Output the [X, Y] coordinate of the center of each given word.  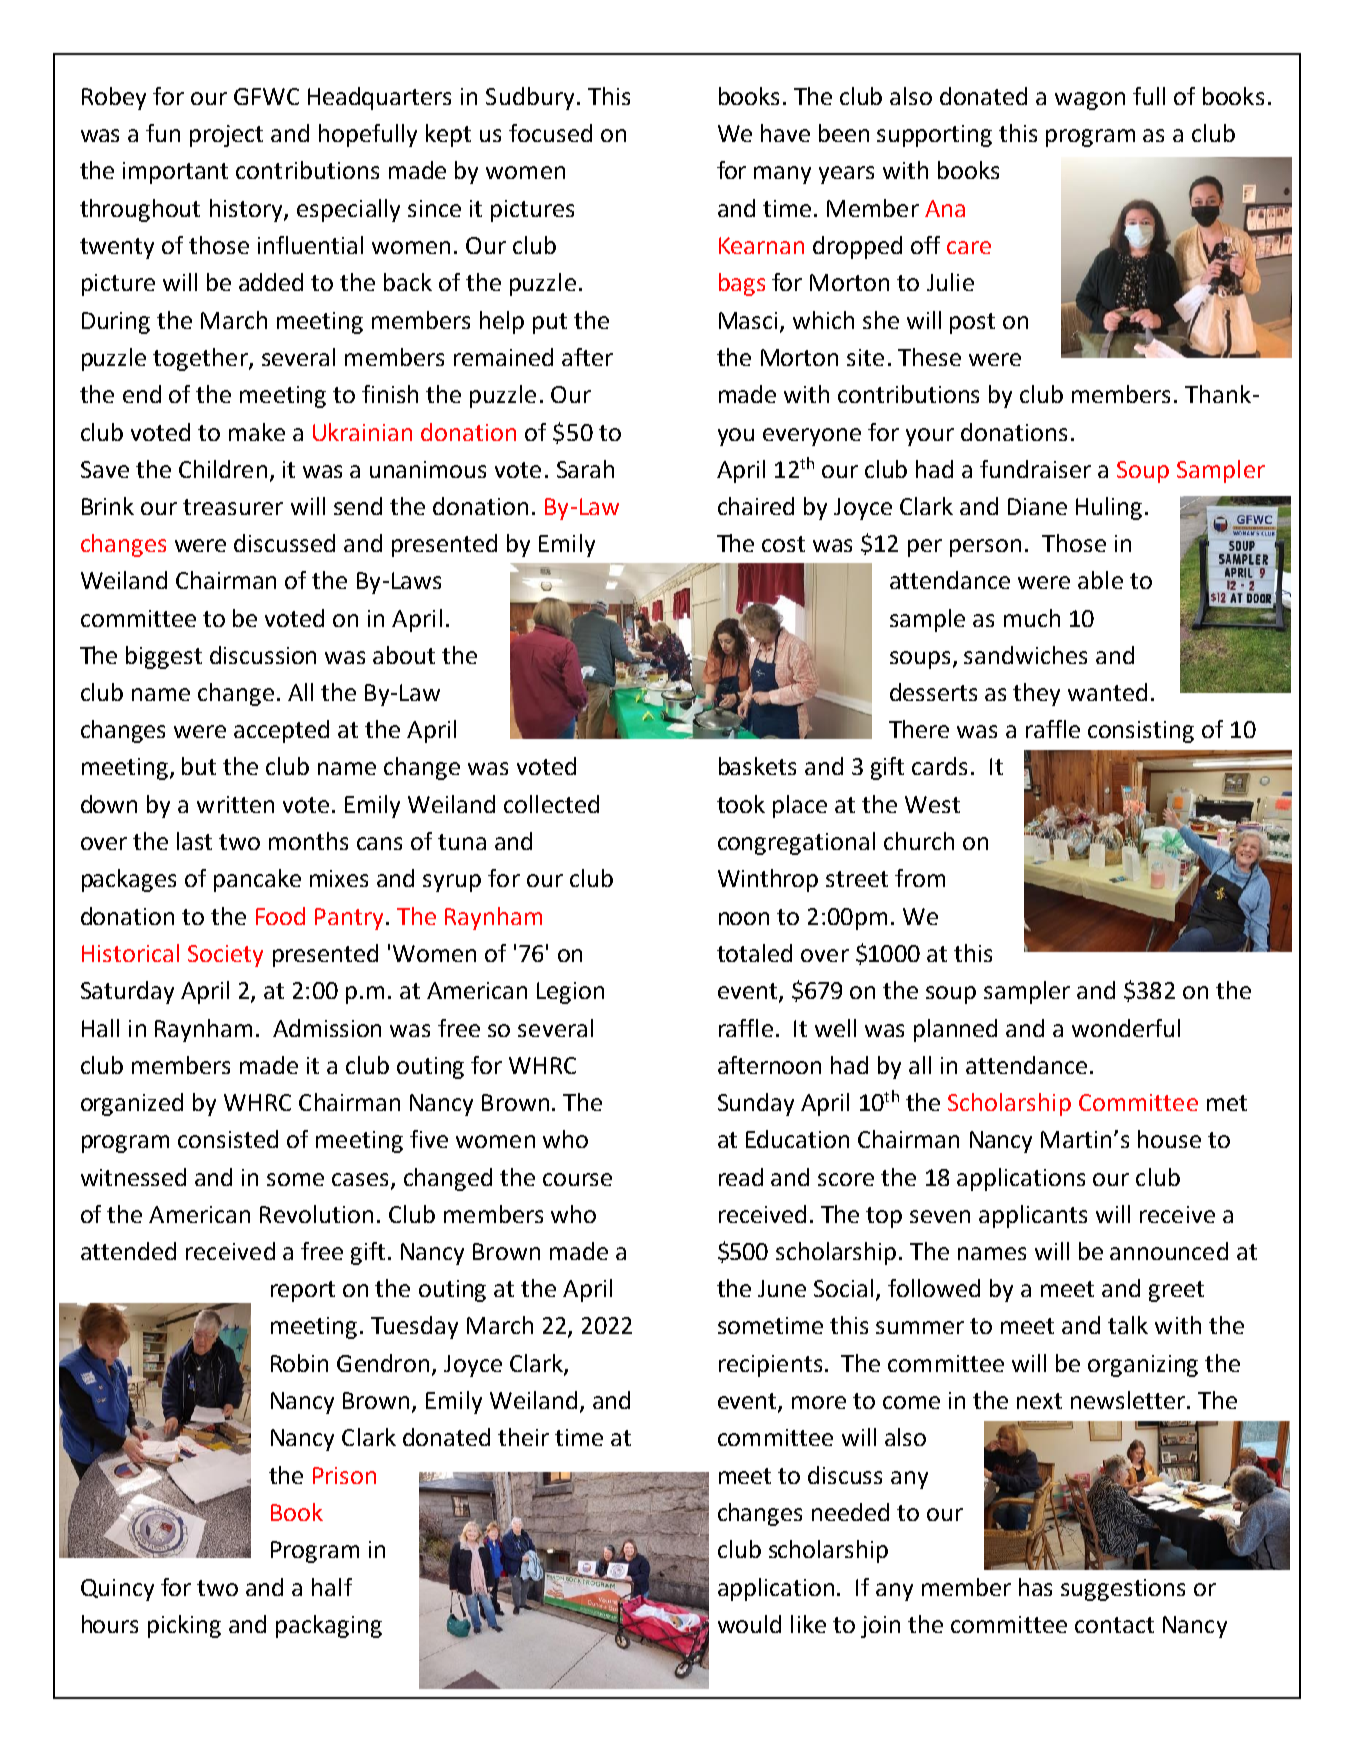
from [920, 878]
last [194, 841]
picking [184, 1626]
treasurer [233, 507]
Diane [1037, 506]
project [226, 136]
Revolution [316, 1214]
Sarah [585, 469]
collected [551, 804]
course [577, 1179]
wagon [1090, 101]
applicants [1033, 1216]
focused [550, 133]
